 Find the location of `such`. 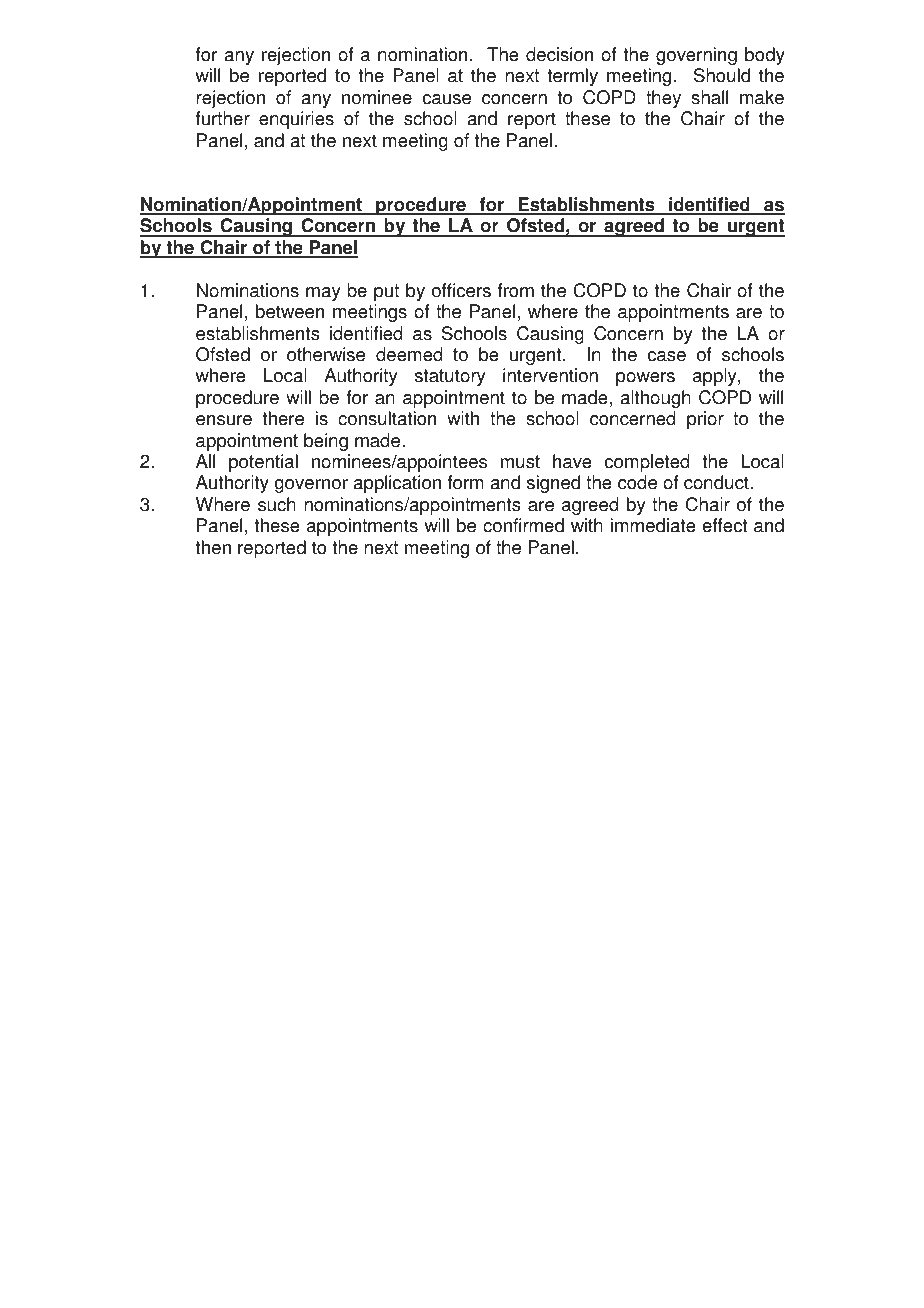

such is located at coordinates (277, 504).
